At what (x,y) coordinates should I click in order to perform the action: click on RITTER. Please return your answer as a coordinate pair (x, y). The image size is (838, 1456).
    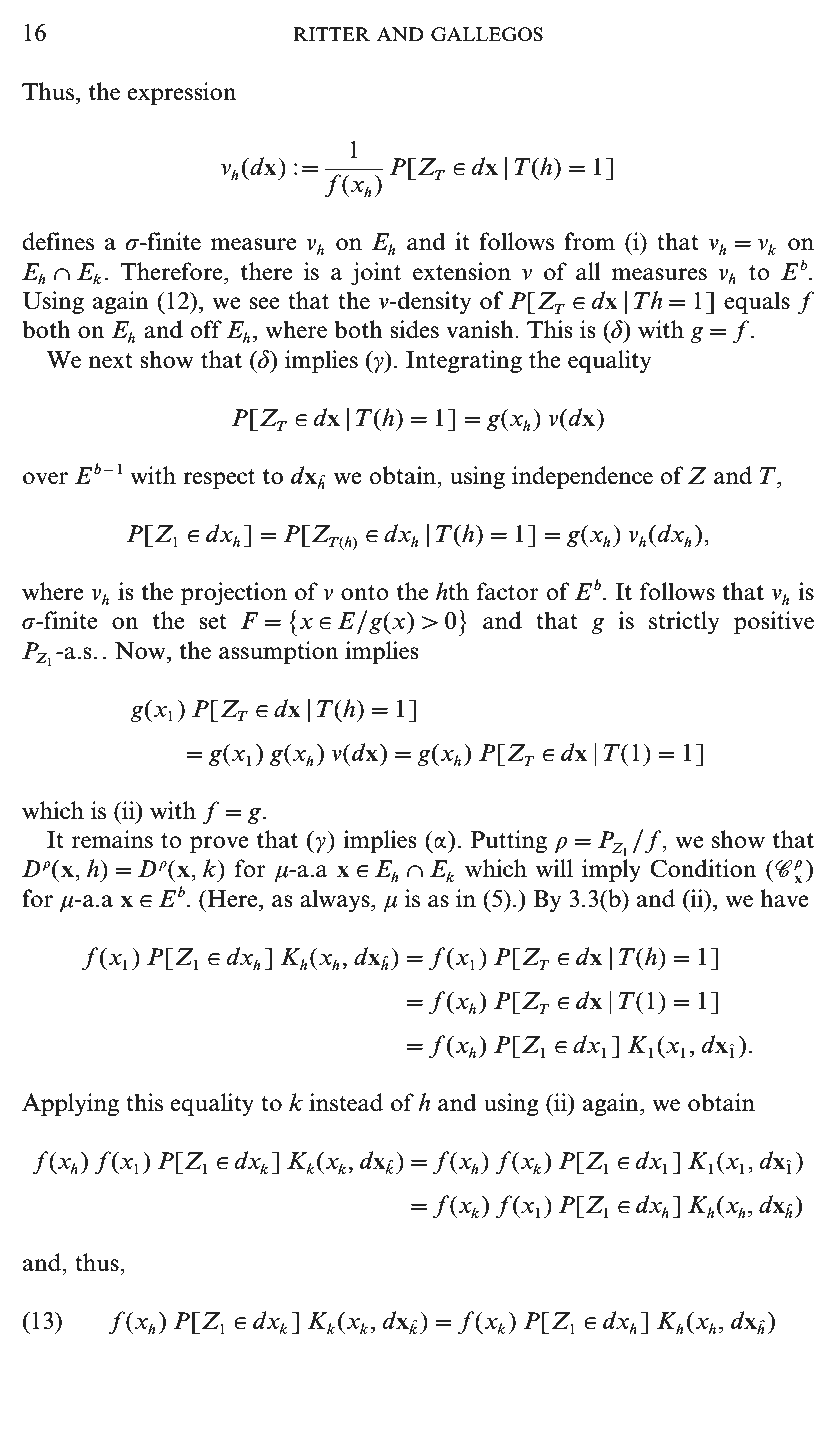
    Looking at the image, I should click on (331, 34).
